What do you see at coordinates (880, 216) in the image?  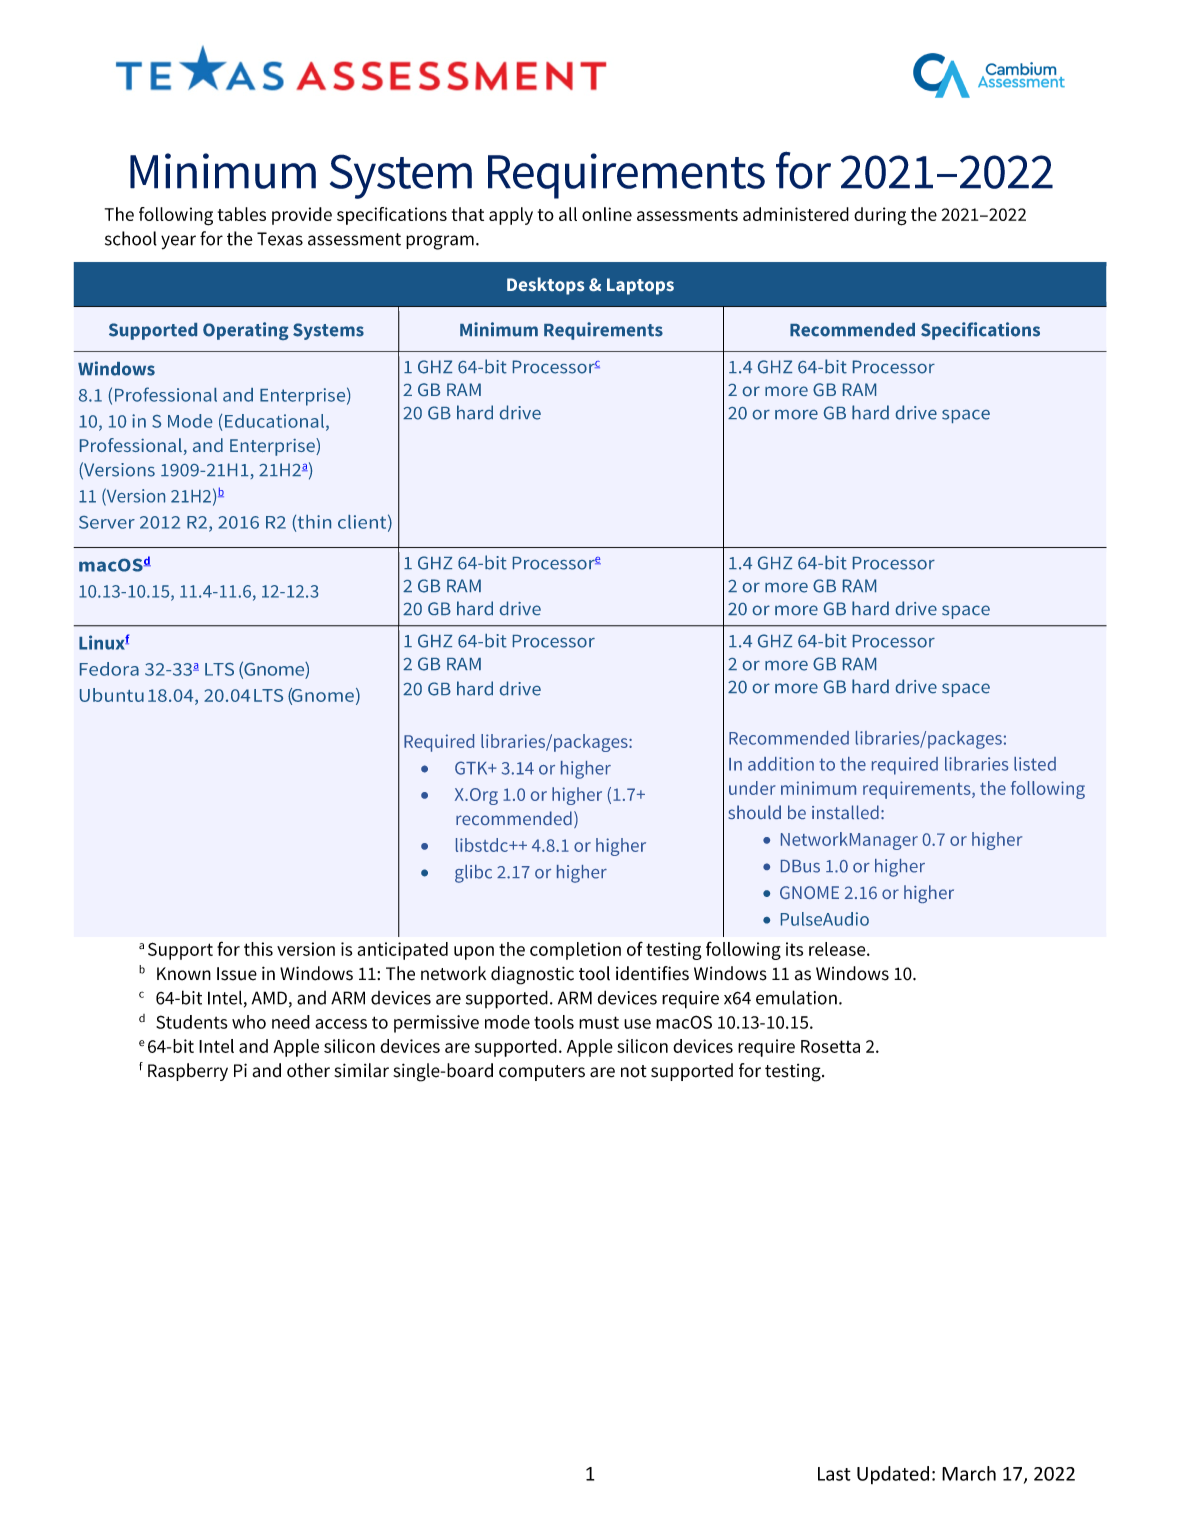 I see `during` at bounding box center [880, 216].
